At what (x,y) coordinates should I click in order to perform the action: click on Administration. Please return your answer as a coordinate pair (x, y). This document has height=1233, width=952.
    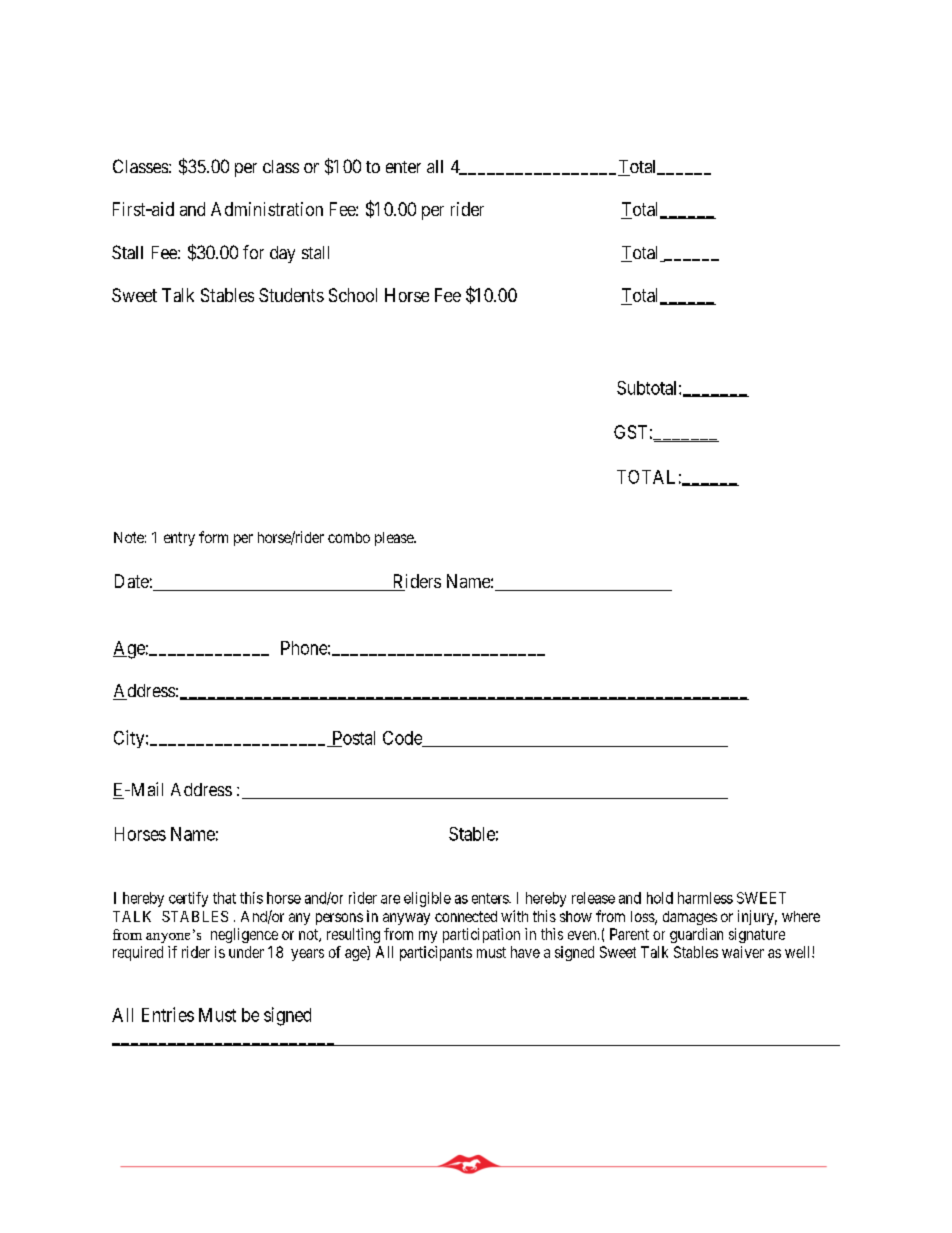
    Looking at the image, I should click on (267, 209).
